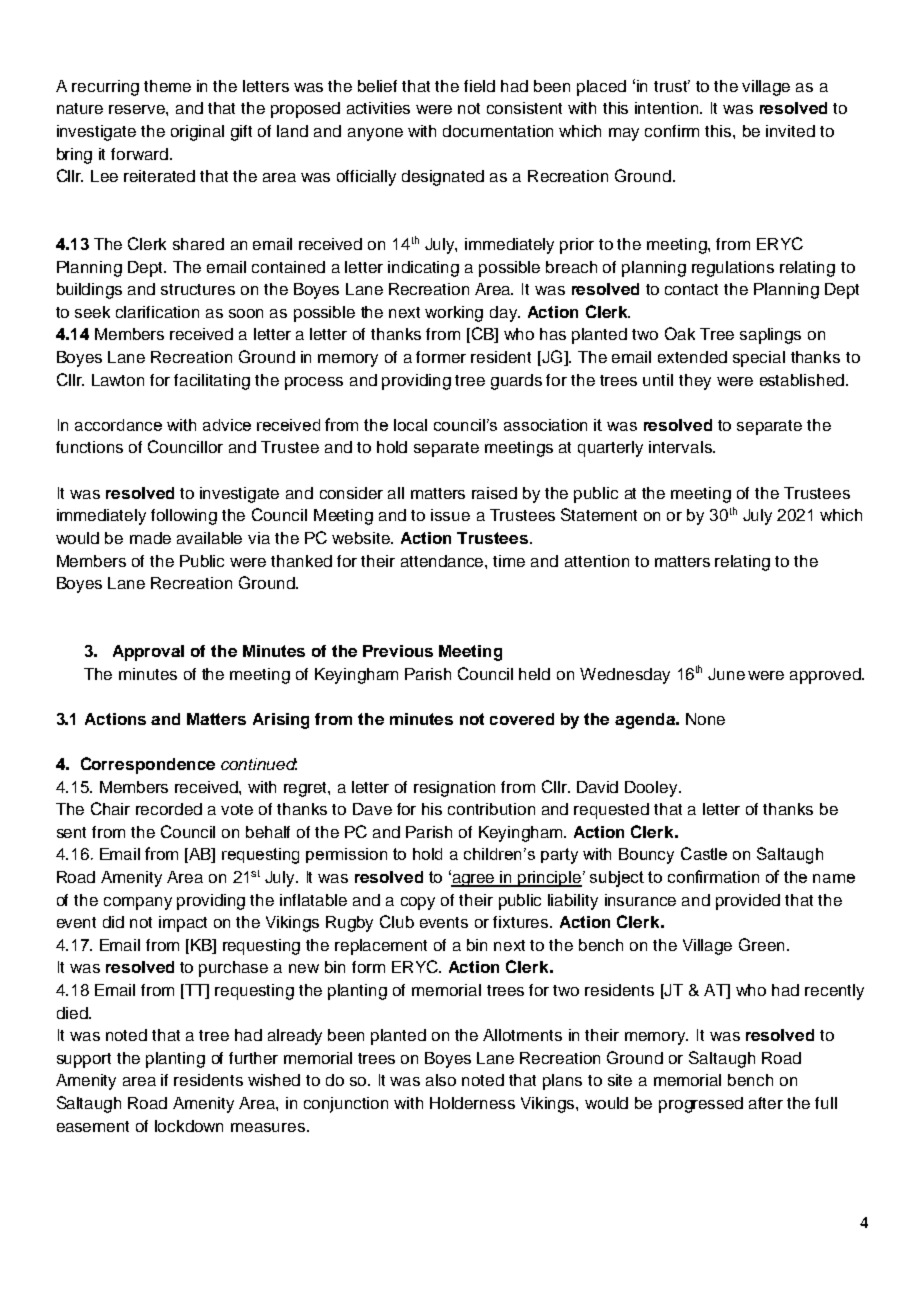  I want to click on also, so click(441, 1080).
